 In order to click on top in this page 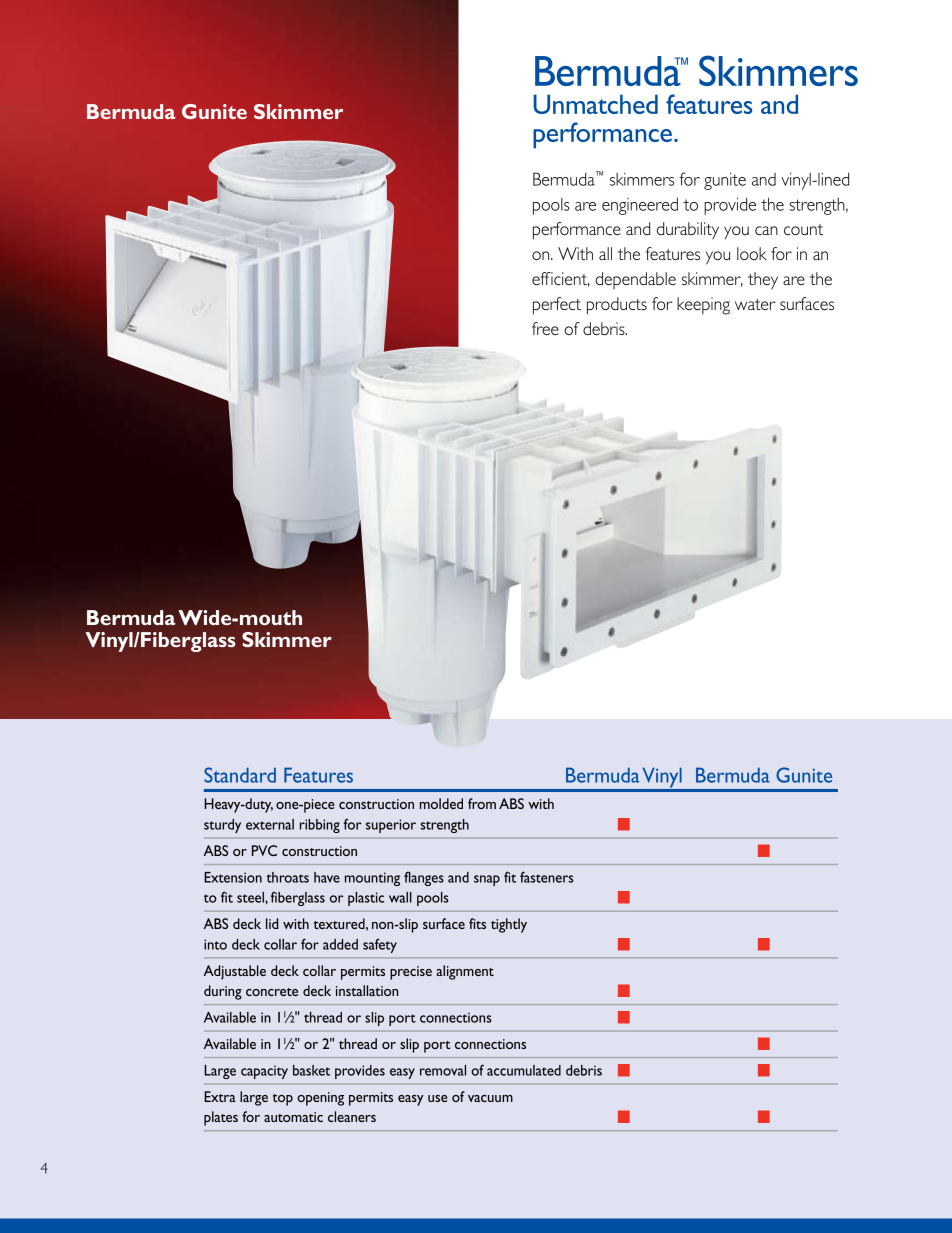, I will do `click(283, 1100)`.
